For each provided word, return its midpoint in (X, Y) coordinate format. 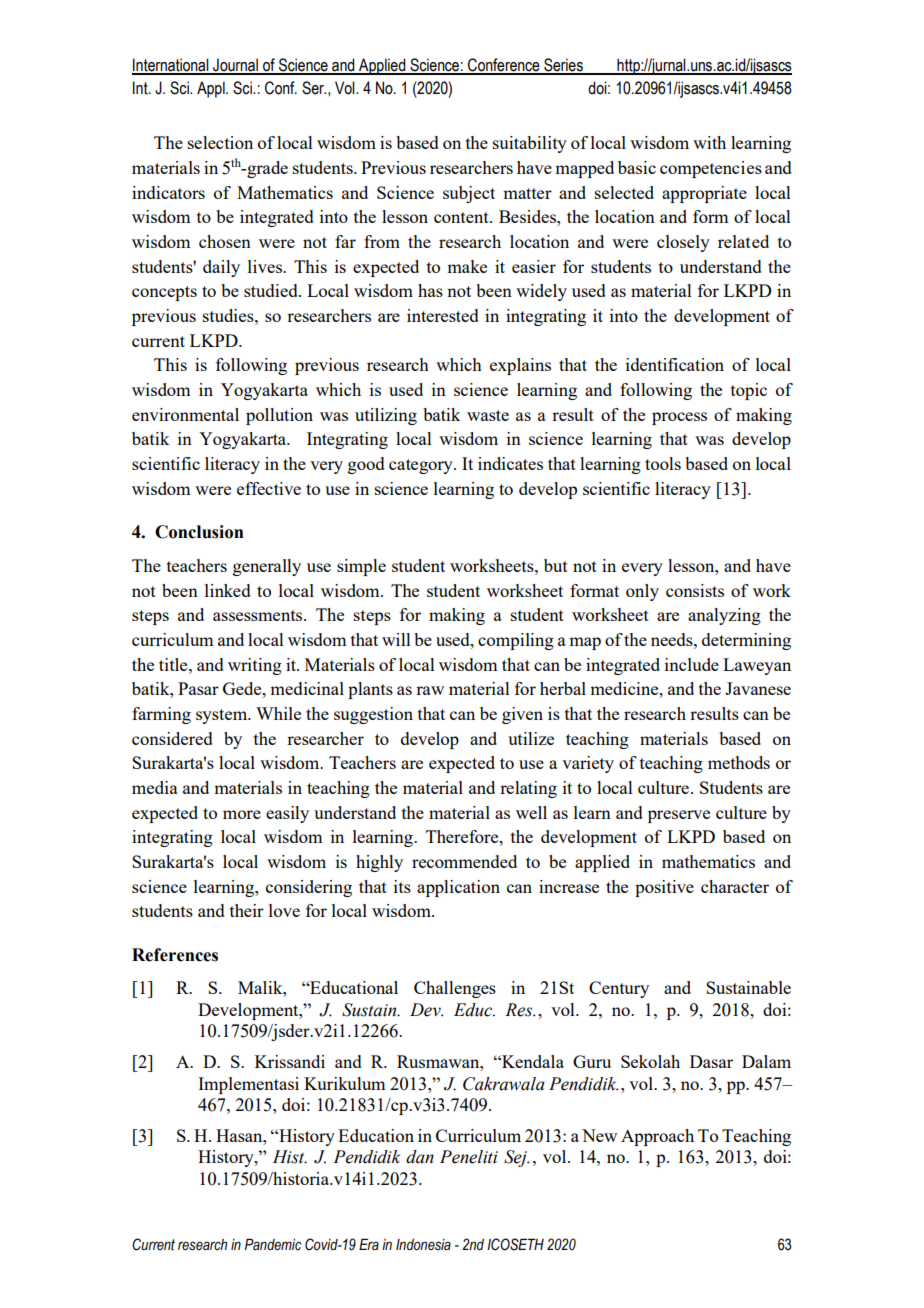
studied (272, 290)
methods (739, 762)
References (175, 955)
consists (695, 590)
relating (528, 789)
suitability (530, 144)
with (709, 142)
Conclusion (199, 532)
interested (443, 315)
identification (675, 364)
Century (619, 989)
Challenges (455, 989)
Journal (235, 66)
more (242, 814)
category (422, 466)
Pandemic (273, 1244)
